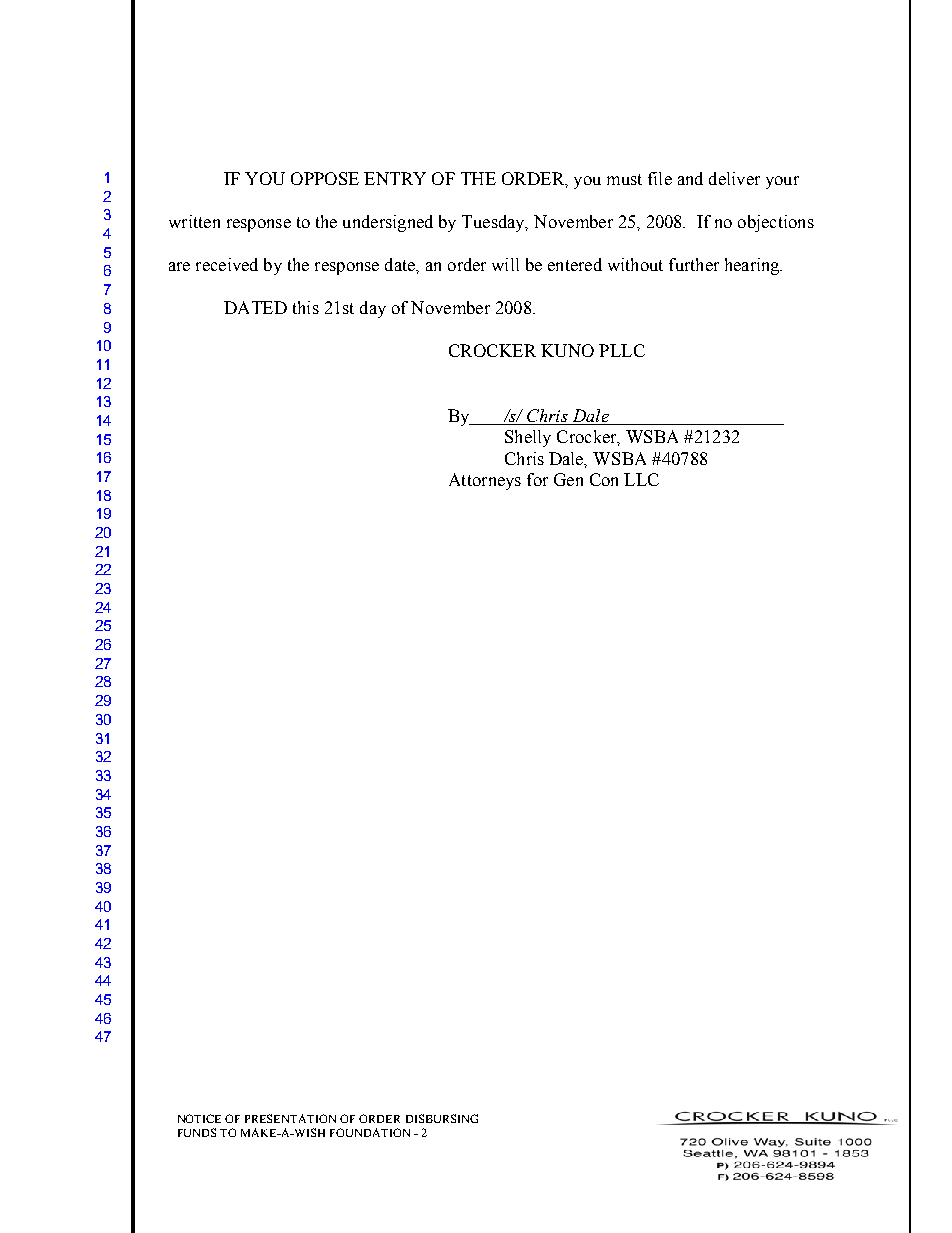 Image resolution: width=952 pixels, height=1233 pixels. Describe the element at coordinates (494, 223) in the image. I see `Tuesday` at that location.
